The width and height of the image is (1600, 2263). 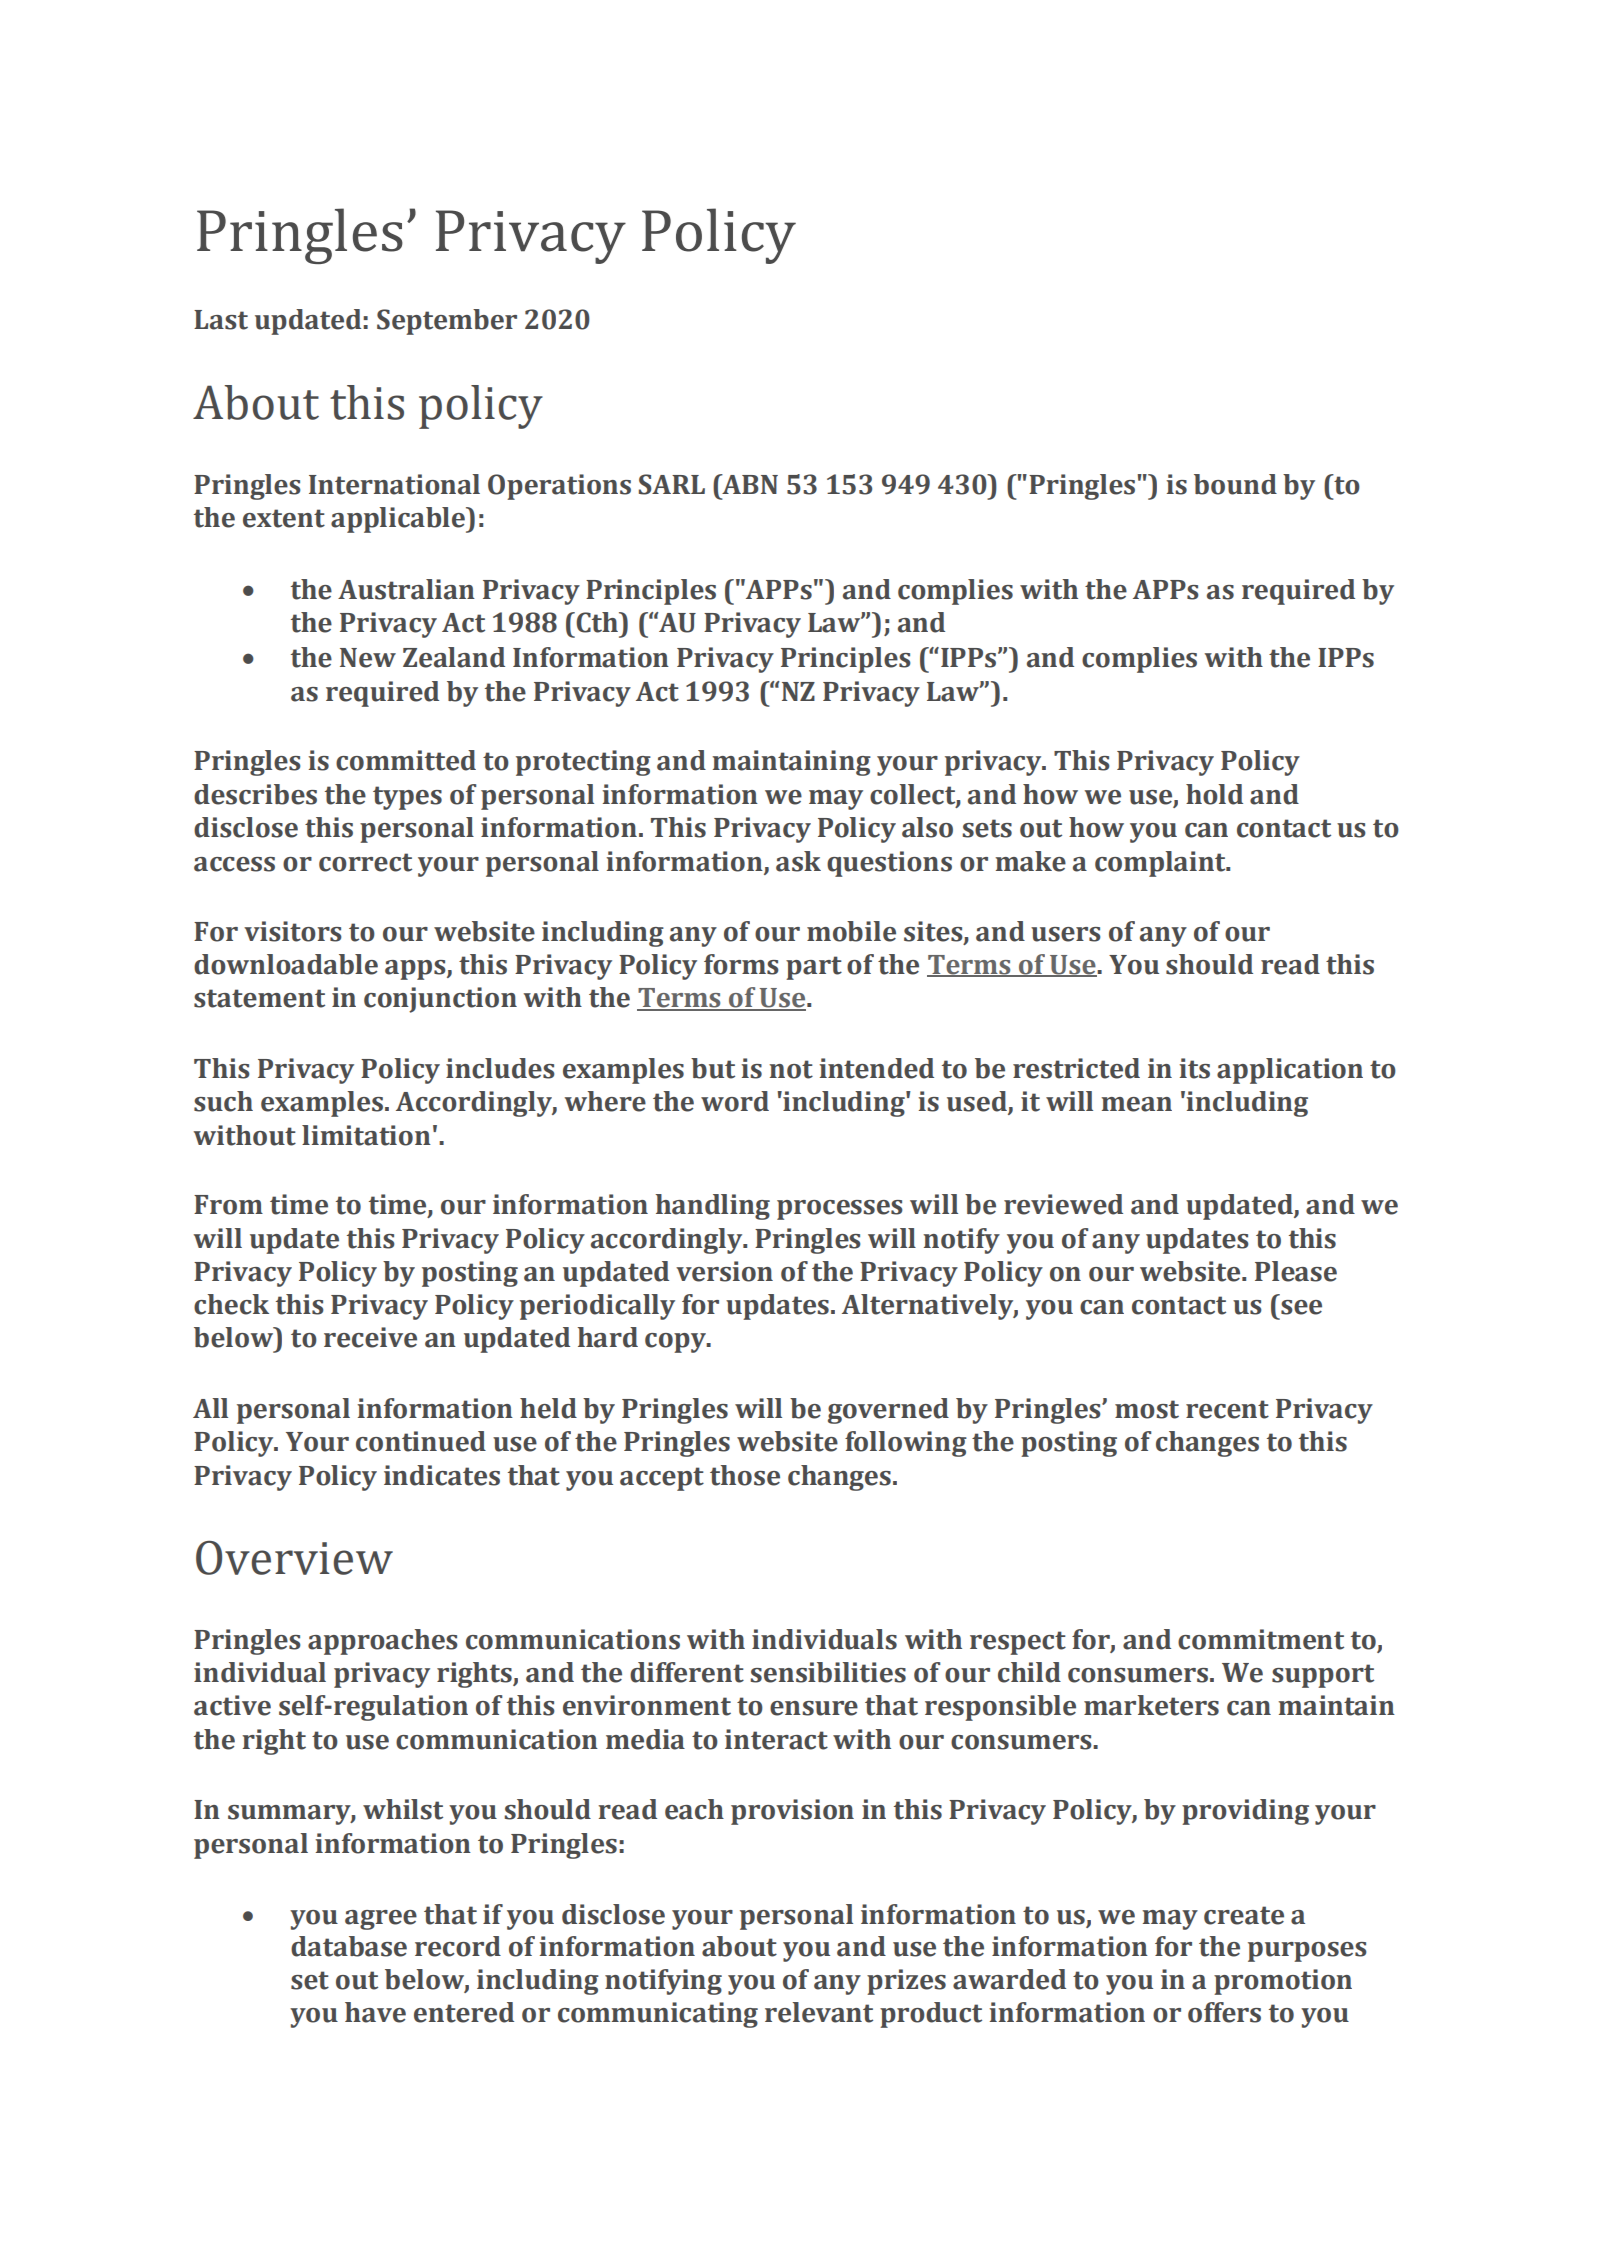 I want to click on limitation, so click(x=366, y=1135).
